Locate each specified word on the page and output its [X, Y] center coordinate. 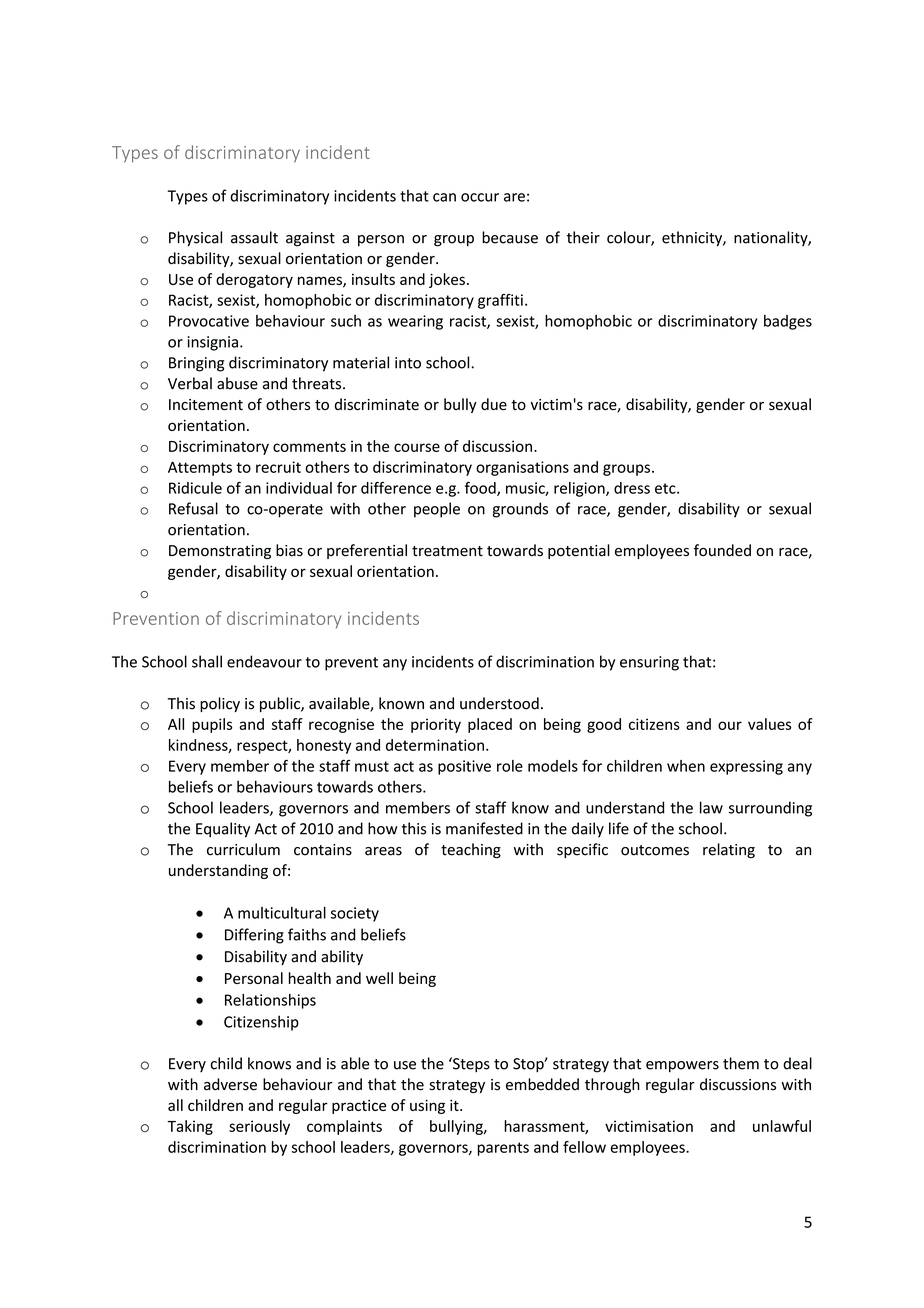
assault [254, 237]
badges [788, 322]
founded [722, 550]
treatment [447, 551]
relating [729, 851]
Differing [254, 936]
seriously [259, 1127]
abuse [237, 383]
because [510, 237]
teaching [471, 851]
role [510, 766]
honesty [324, 746]
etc [666, 488]
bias [289, 550]
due [494, 404]
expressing [746, 767]
